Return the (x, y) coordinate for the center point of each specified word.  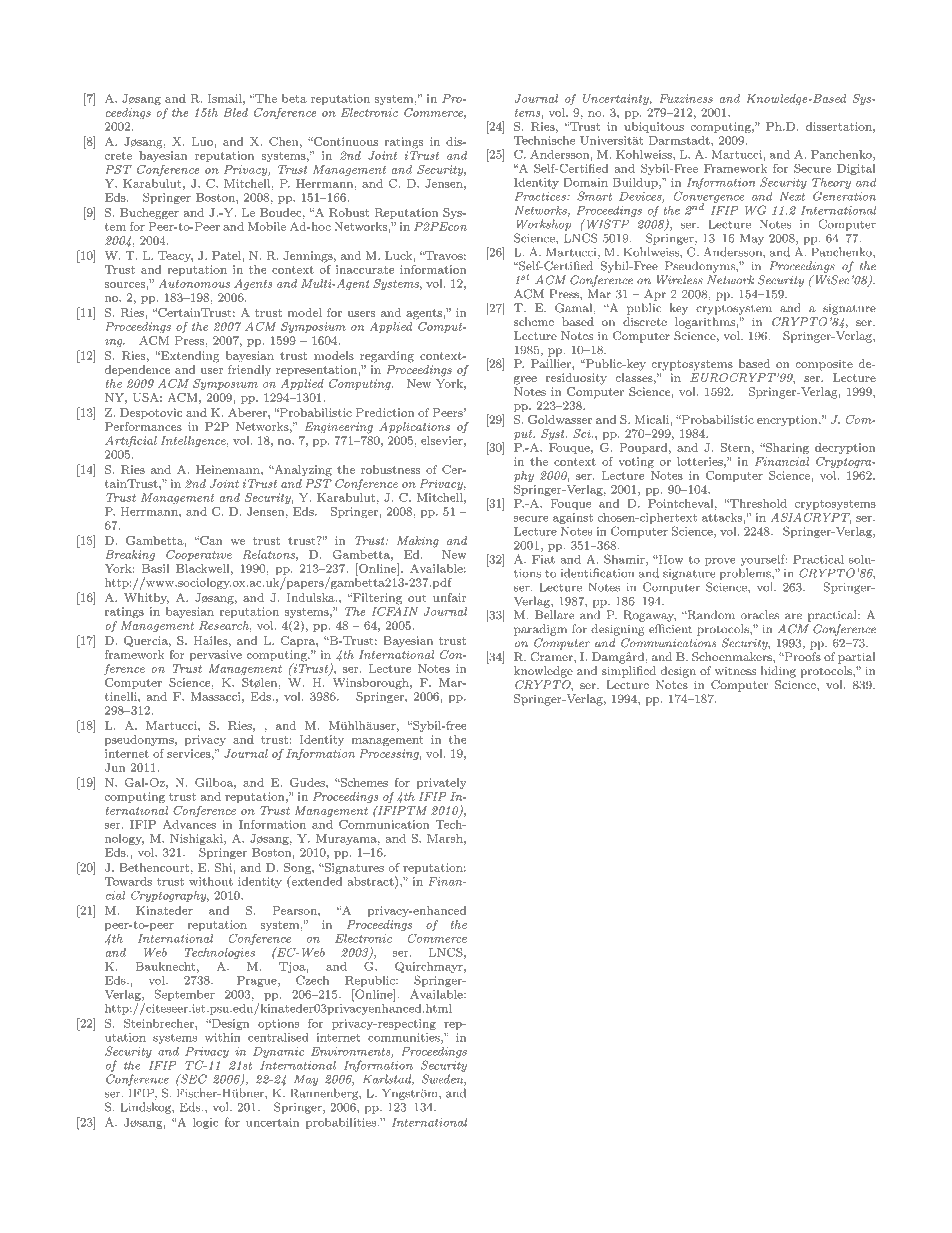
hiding (778, 672)
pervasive (216, 655)
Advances (189, 824)
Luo (203, 141)
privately (441, 783)
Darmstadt (680, 140)
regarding (387, 357)
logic (205, 1123)
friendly (249, 370)
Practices (541, 196)
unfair (449, 597)
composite (824, 365)
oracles (760, 615)
